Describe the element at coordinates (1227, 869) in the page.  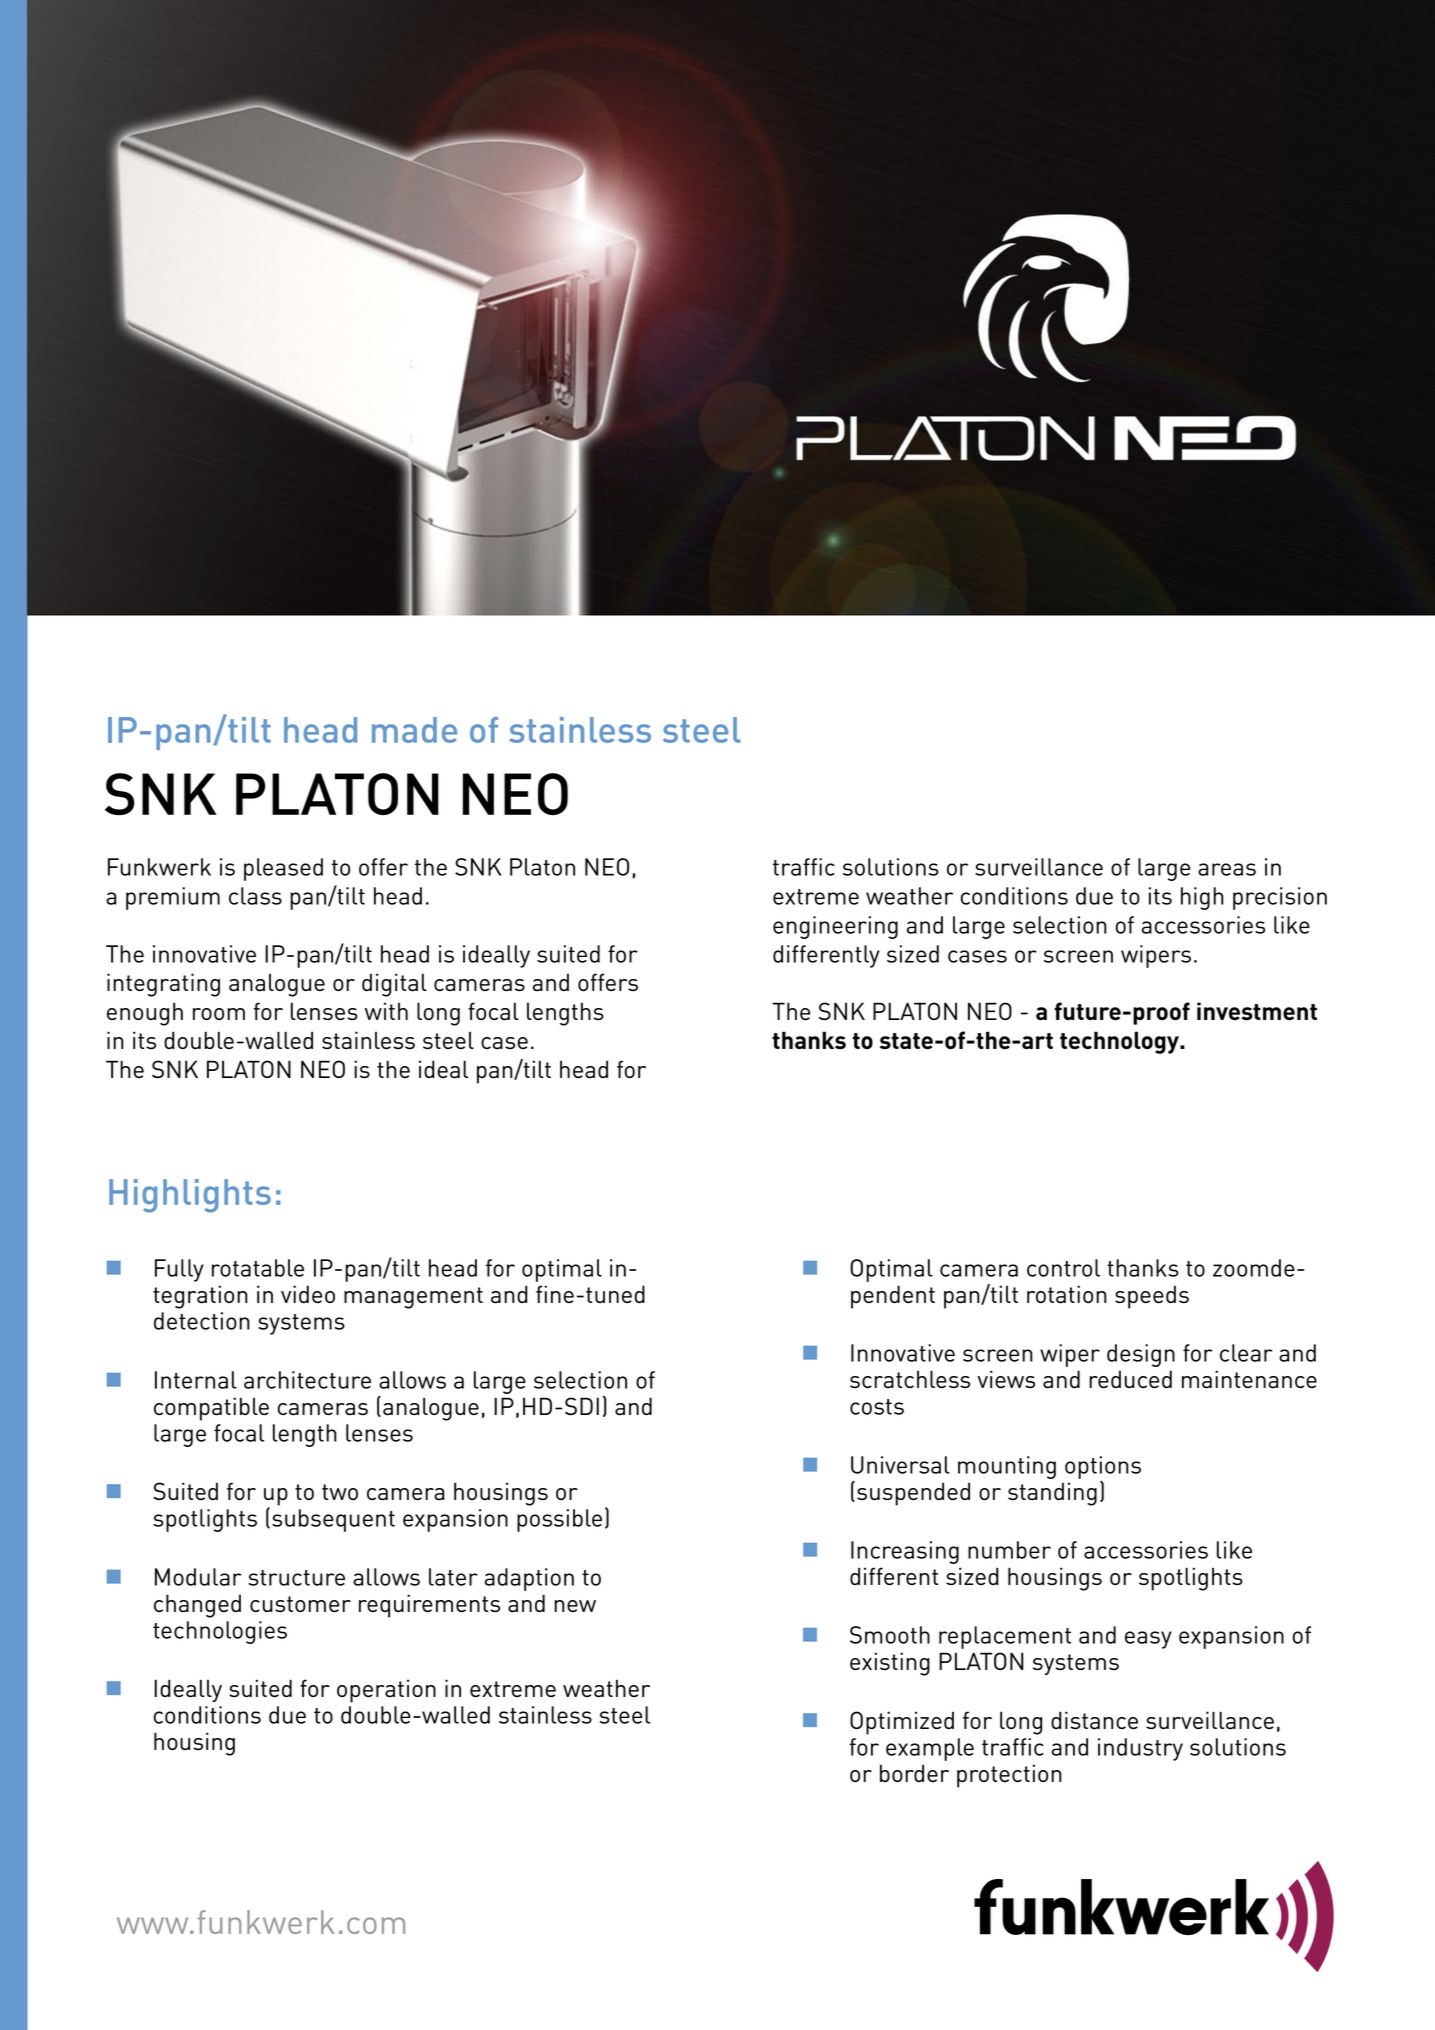
I see `areas` at that location.
